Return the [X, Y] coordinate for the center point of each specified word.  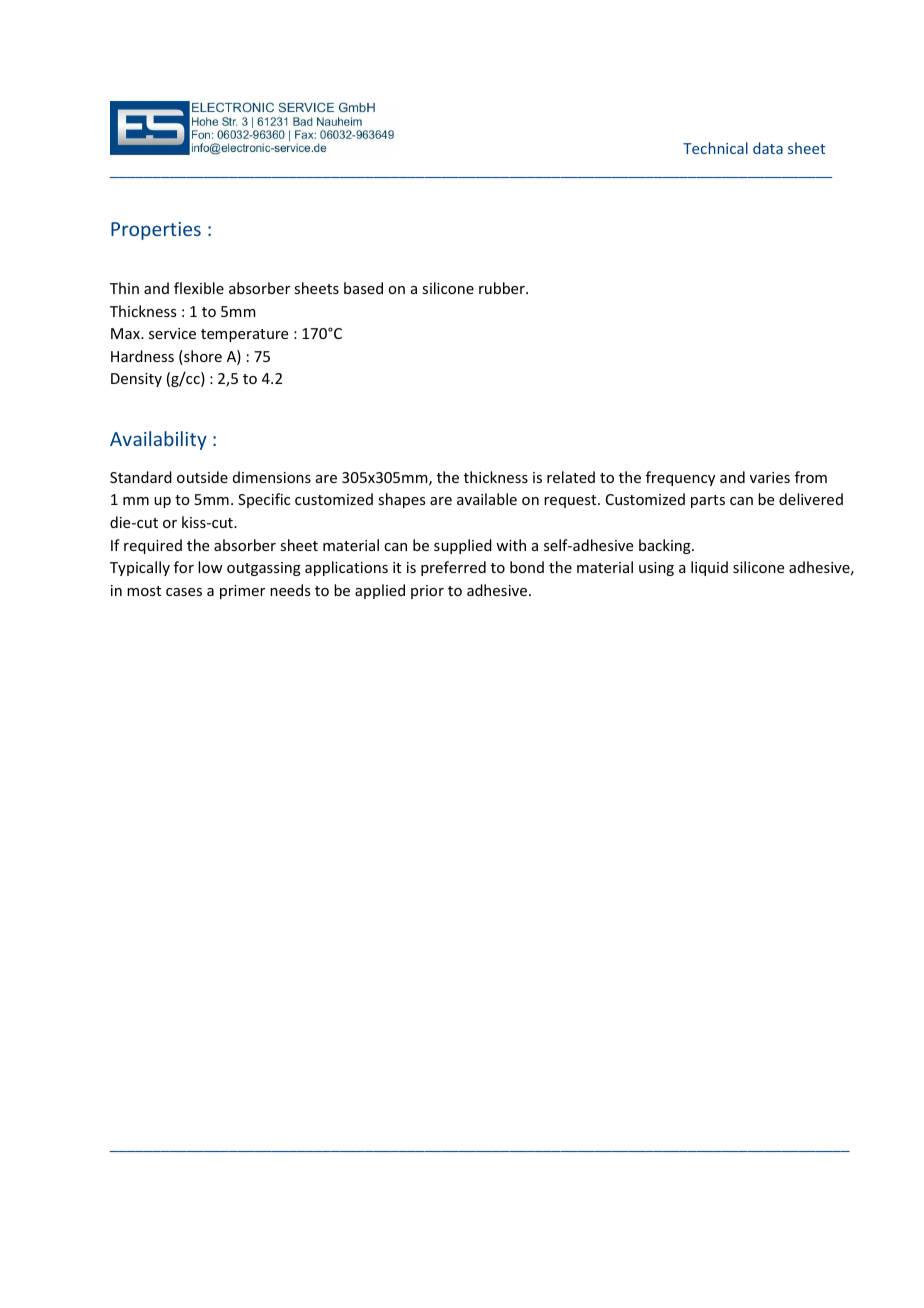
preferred [453, 568]
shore [202, 357]
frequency [680, 478]
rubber [503, 288]
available [487, 499]
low [210, 567]
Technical [715, 148]
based [363, 288]
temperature [244, 335]
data [768, 148]
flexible [199, 288]
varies [770, 477]
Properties [156, 231]
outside [202, 477]
